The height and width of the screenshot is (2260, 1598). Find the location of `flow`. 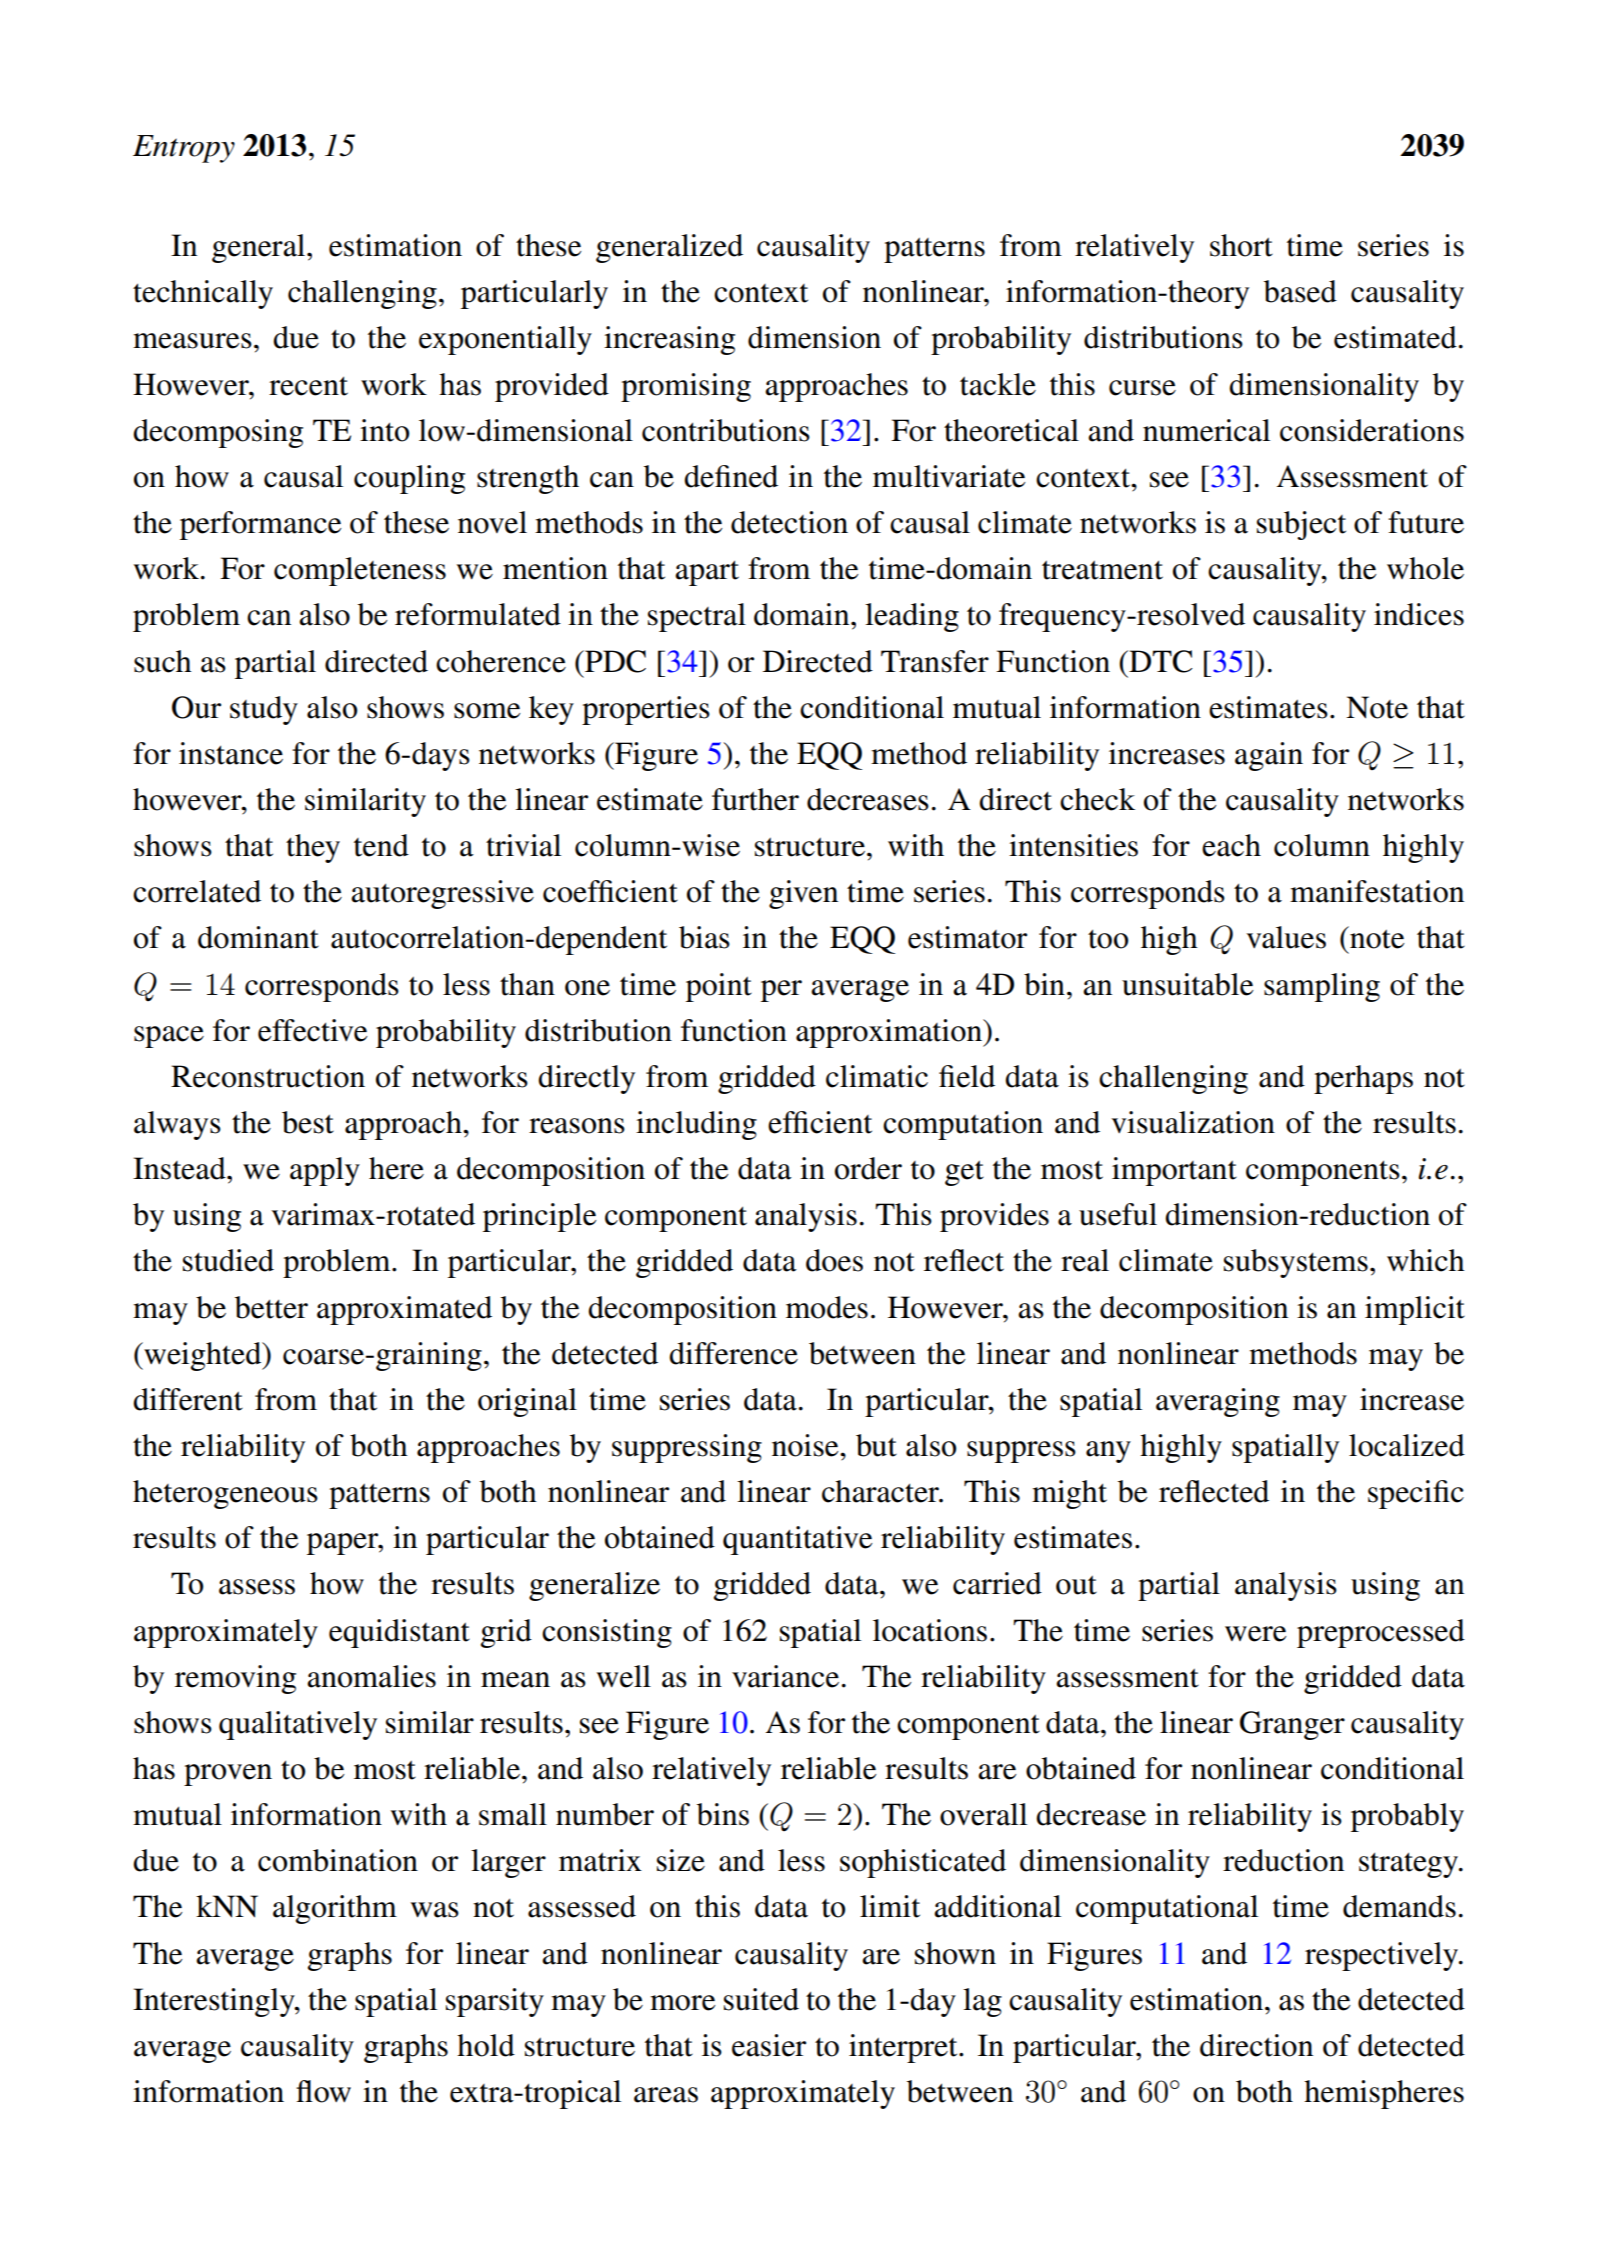

flow is located at coordinates (323, 2091).
